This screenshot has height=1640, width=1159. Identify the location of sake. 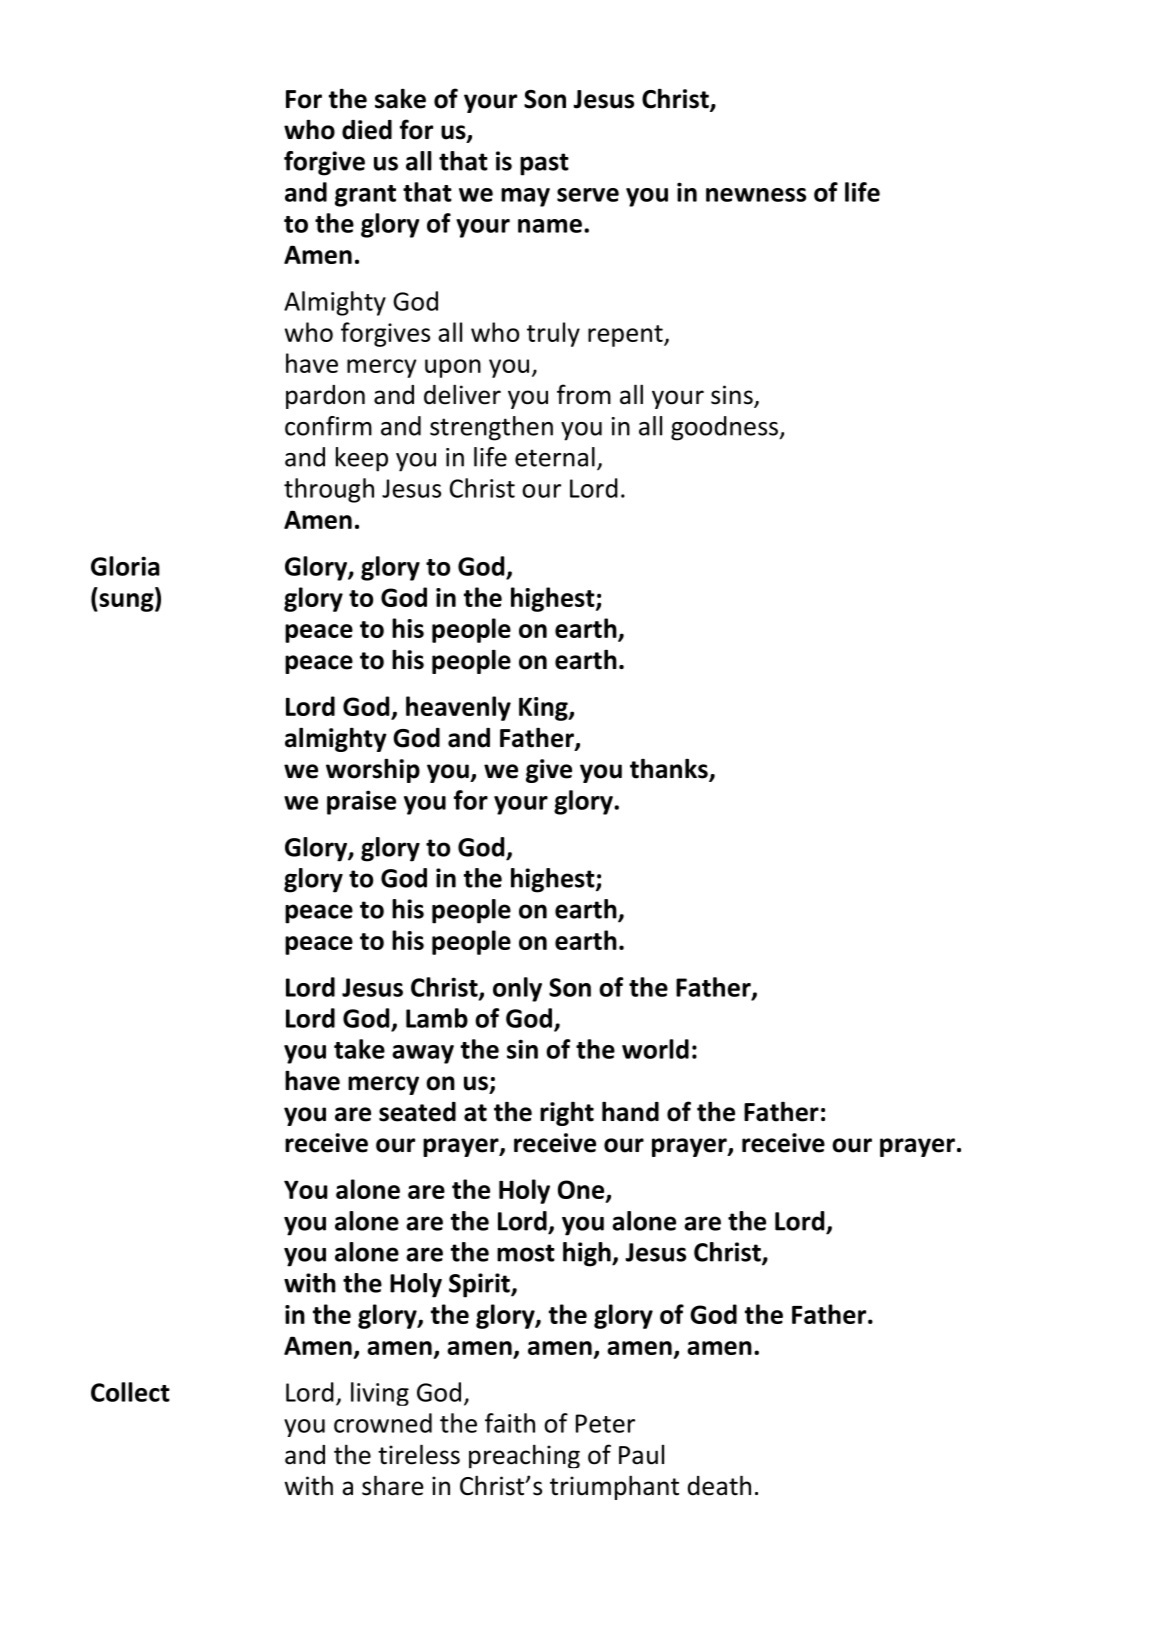
(400, 98).
